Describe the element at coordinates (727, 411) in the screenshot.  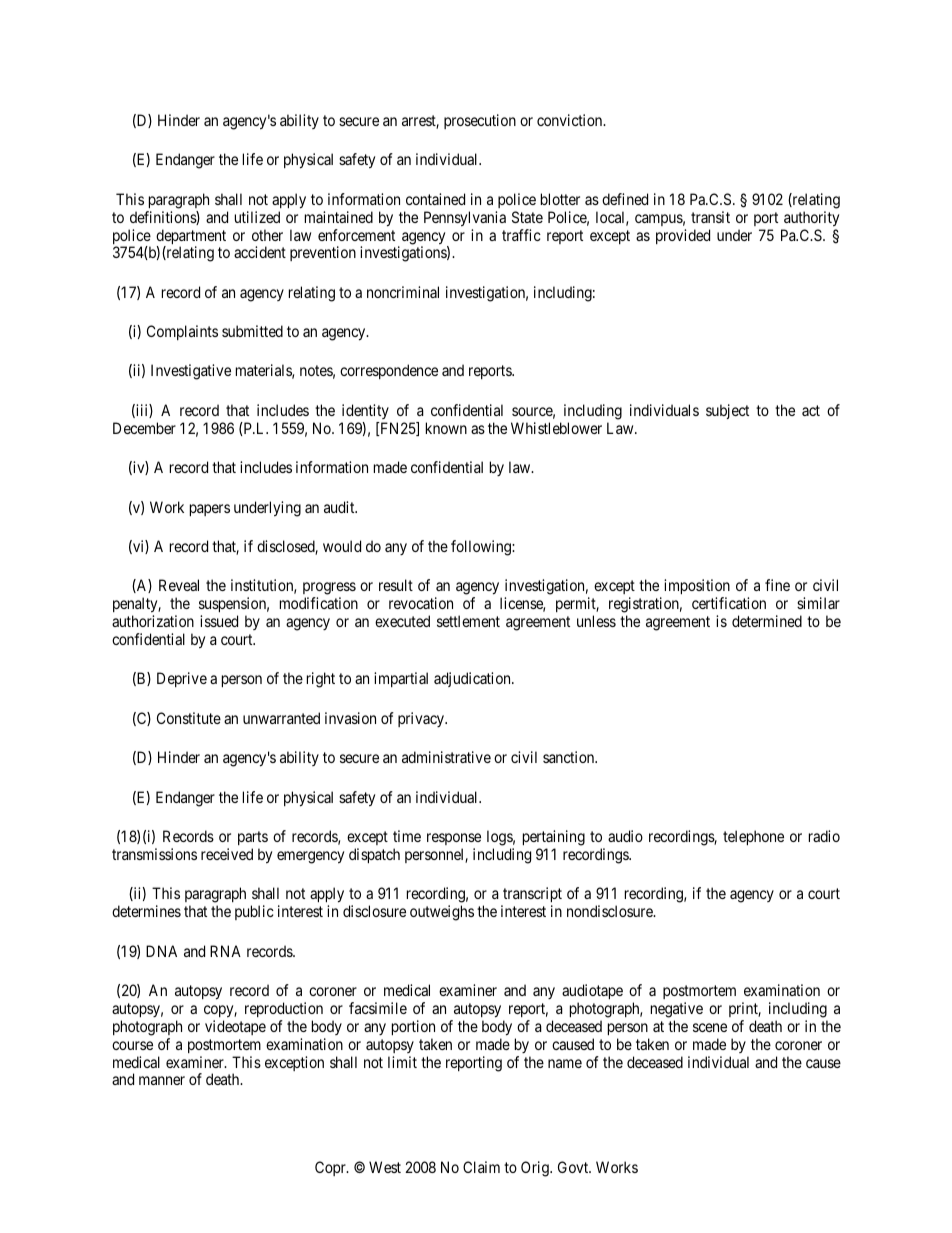
I see `subject` at that location.
